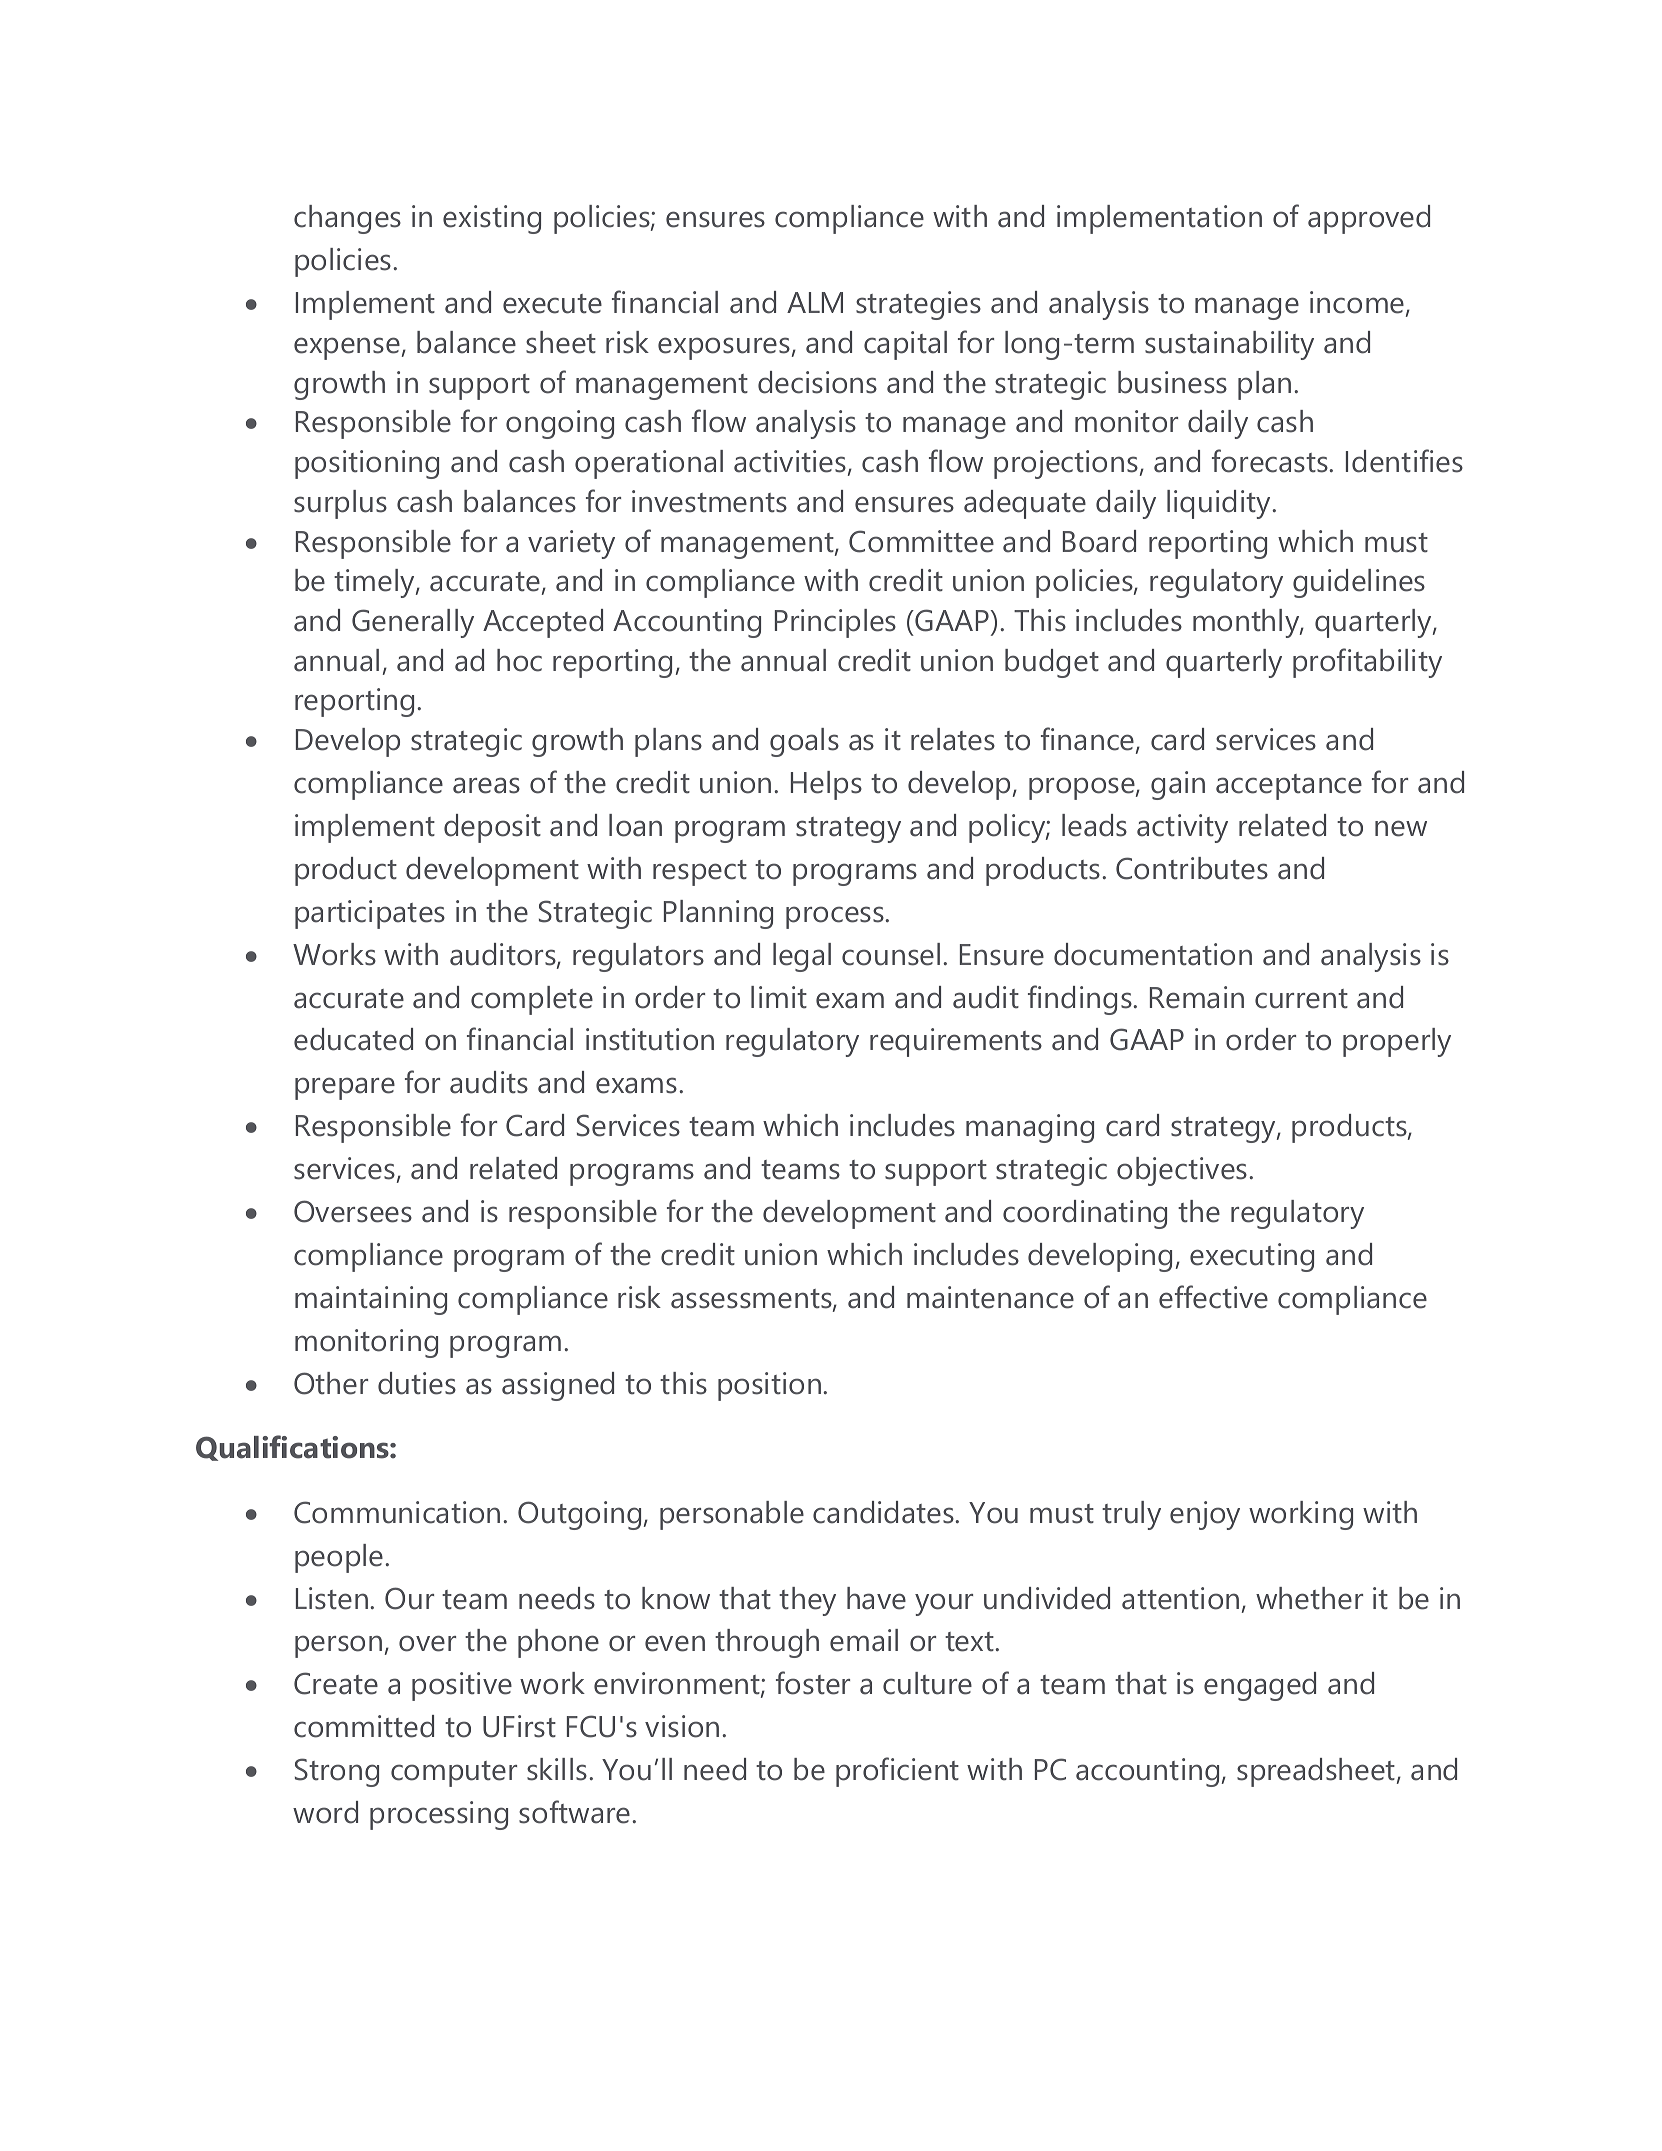 The width and height of the page is (1662, 2151). Describe the element at coordinates (815, 302) in the page. I see `ALM` at that location.
